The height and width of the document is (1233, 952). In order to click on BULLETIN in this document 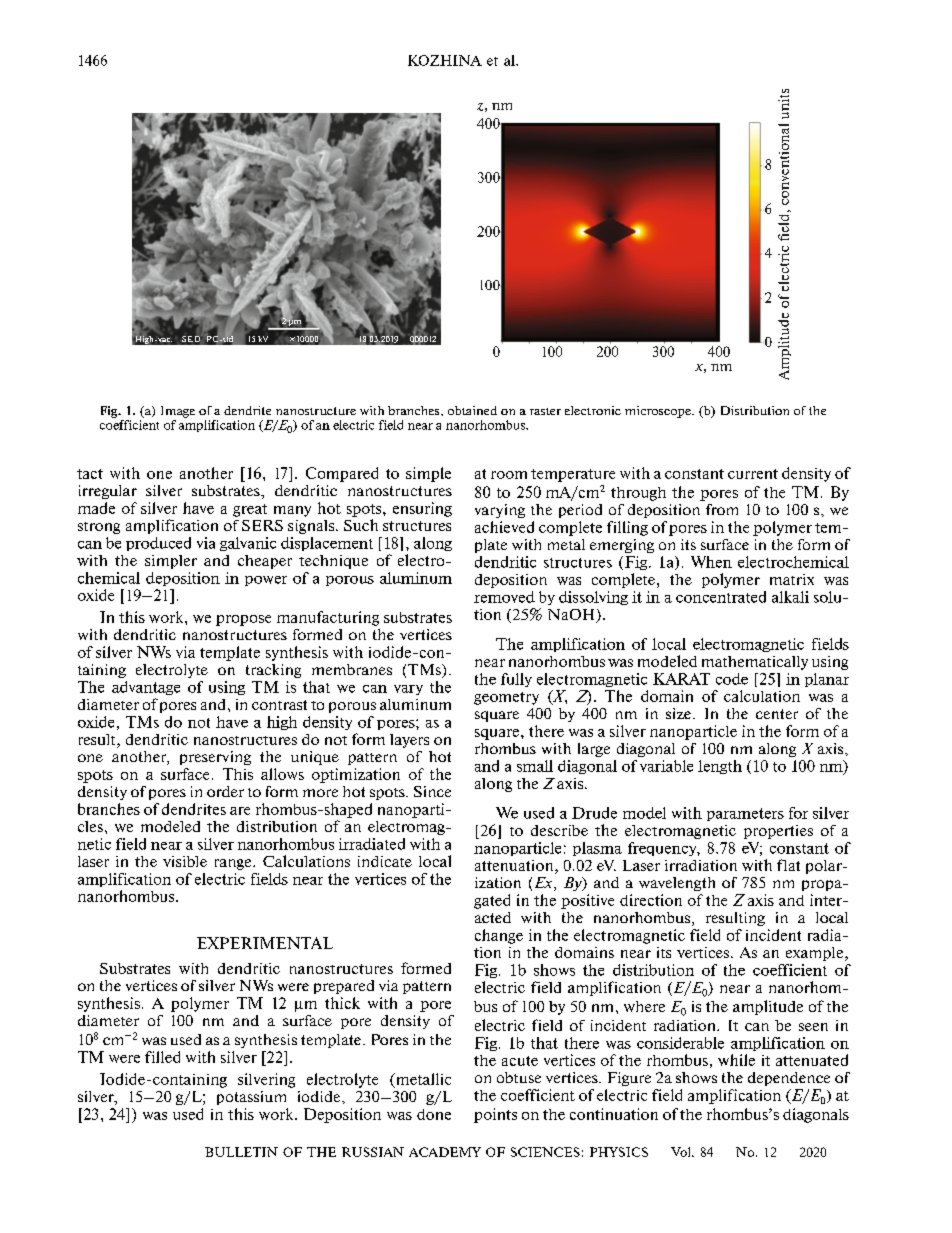, I will do `click(241, 1152)`.
